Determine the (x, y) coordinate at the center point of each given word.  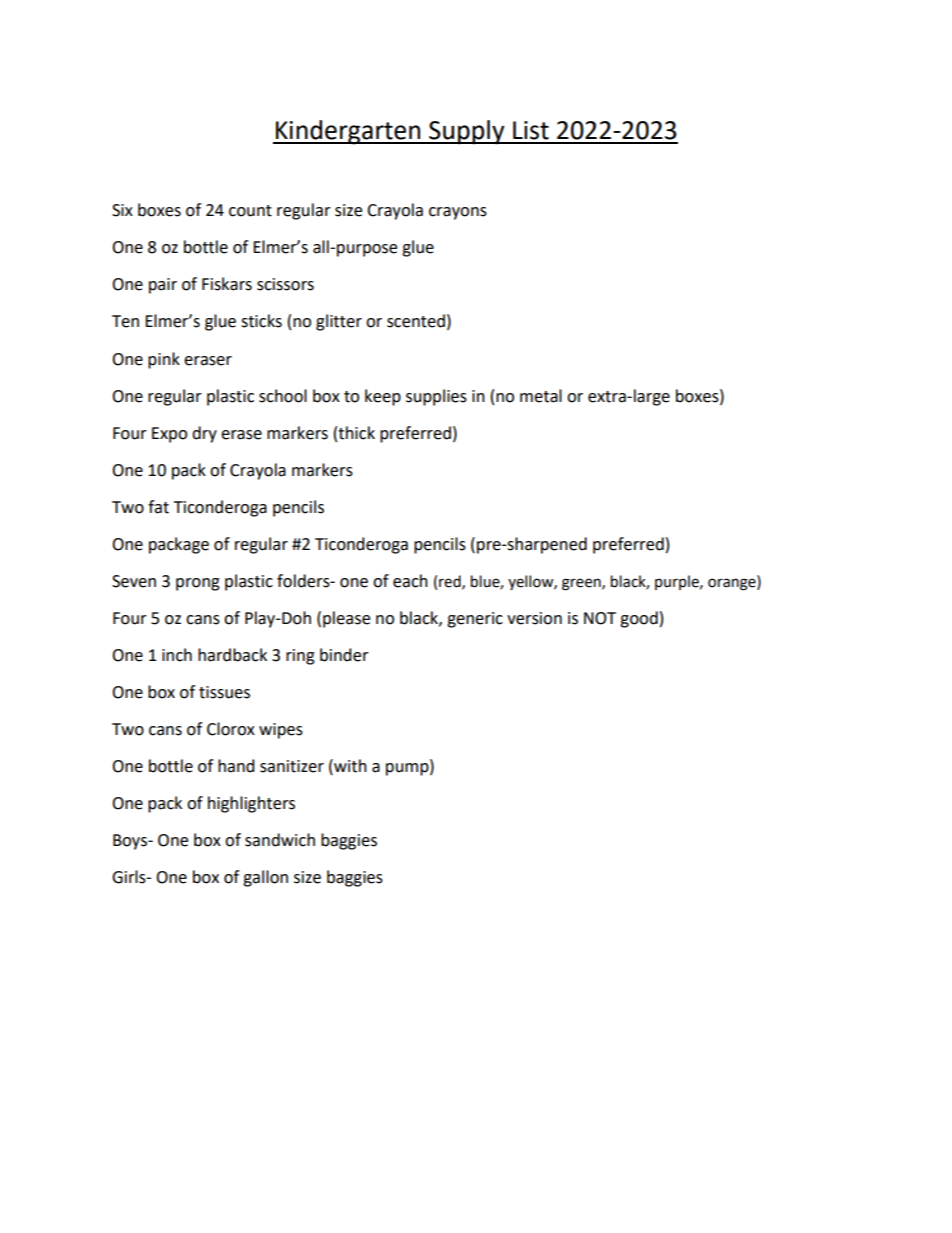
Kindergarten (348, 132)
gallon (265, 878)
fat (158, 507)
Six (122, 210)
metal (541, 396)
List (531, 130)
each (410, 581)
